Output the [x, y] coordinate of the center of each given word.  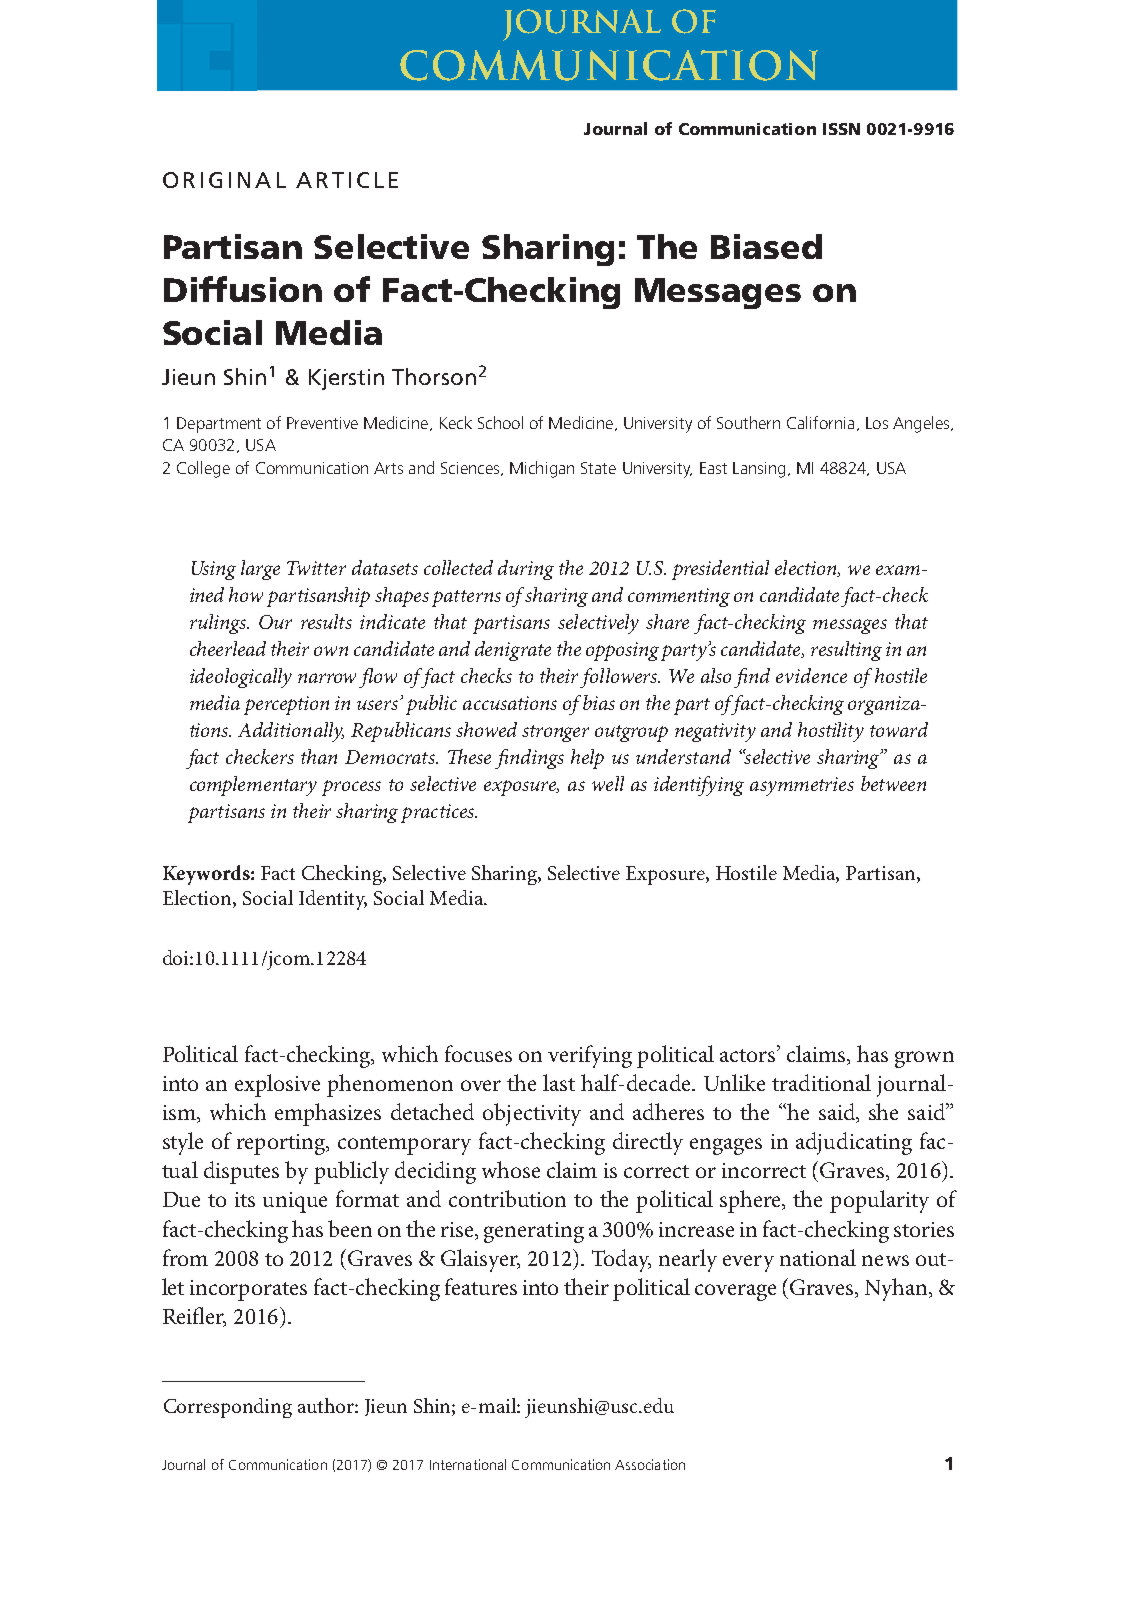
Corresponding [228, 1408]
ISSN [841, 129]
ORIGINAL [224, 180]
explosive [277, 1085]
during [526, 570]
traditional [821, 1082]
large [260, 570]
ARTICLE [347, 180]
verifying [590, 1056]
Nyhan [897, 1289]
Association [650, 1464]
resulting [846, 651]
